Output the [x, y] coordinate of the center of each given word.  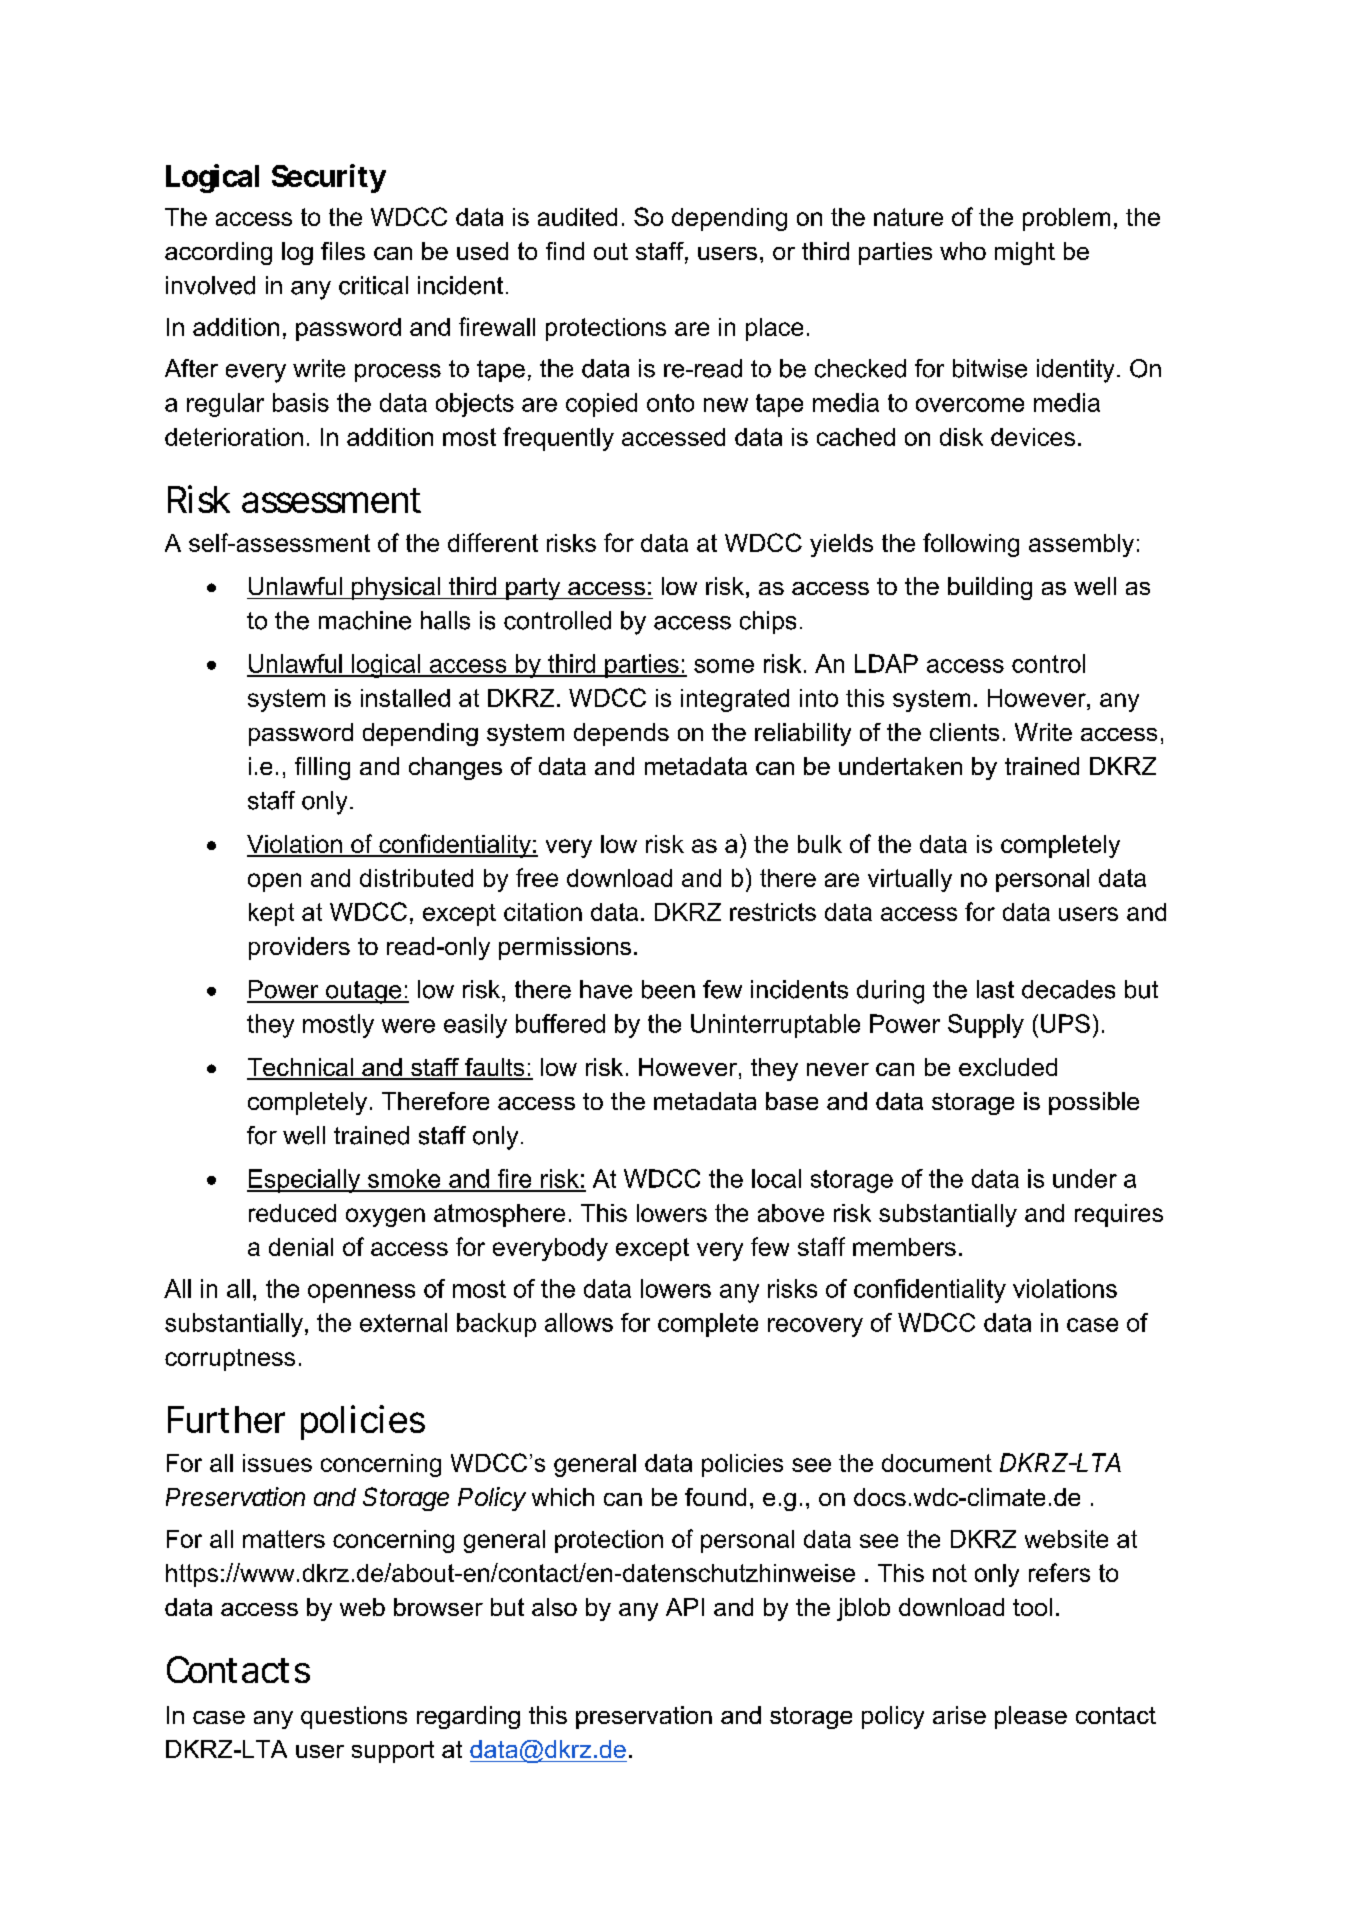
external [403, 1322]
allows [579, 1322]
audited [577, 217]
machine [365, 620]
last [995, 989]
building [990, 588]
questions [354, 1717]
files [343, 251]
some [724, 666]
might [1025, 253]
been [668, 989]
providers [299, 948]
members [904, 1247]
